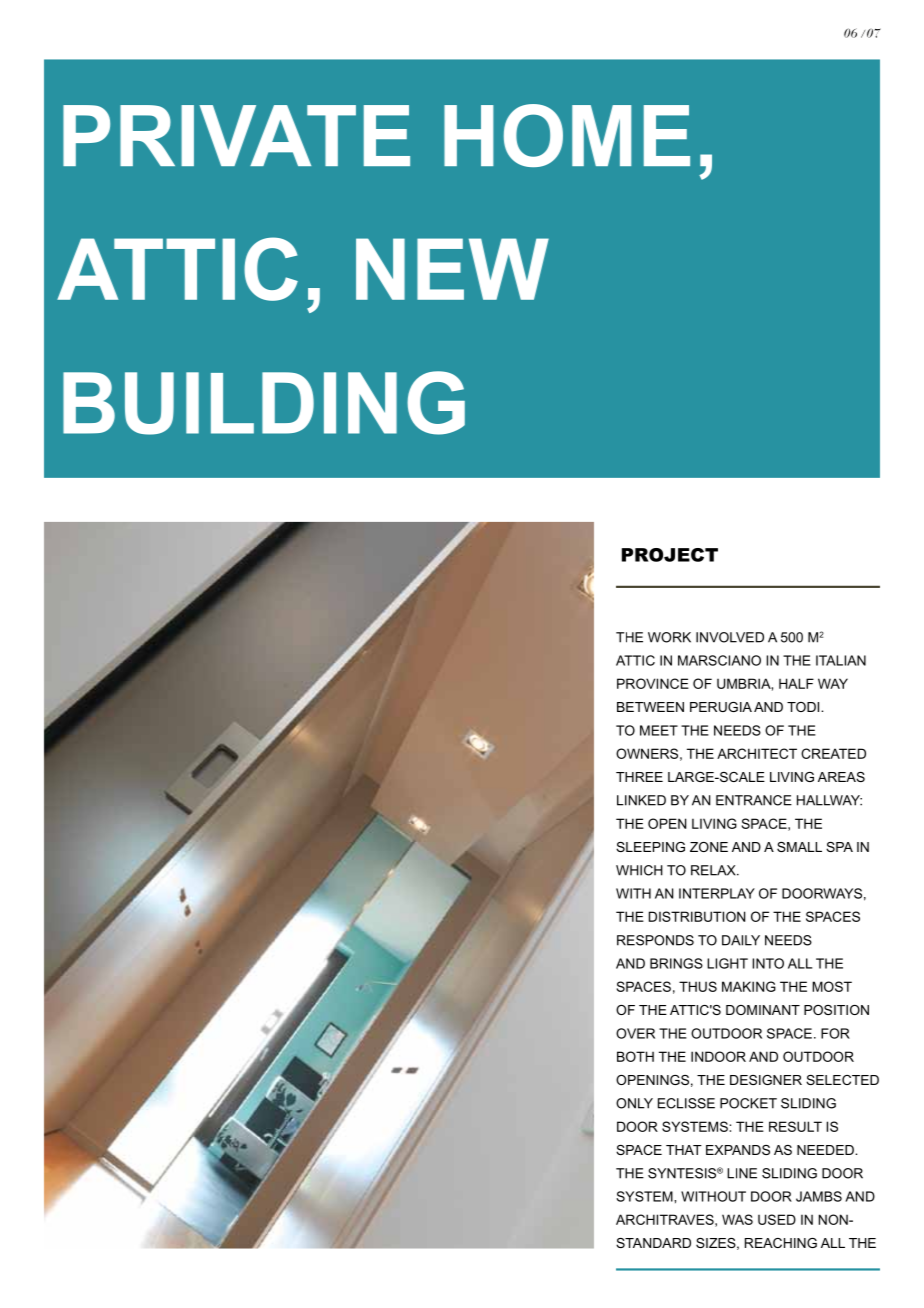  Describe the element at coordinates (452, 269) in the page. I see `NEW` at that location.
